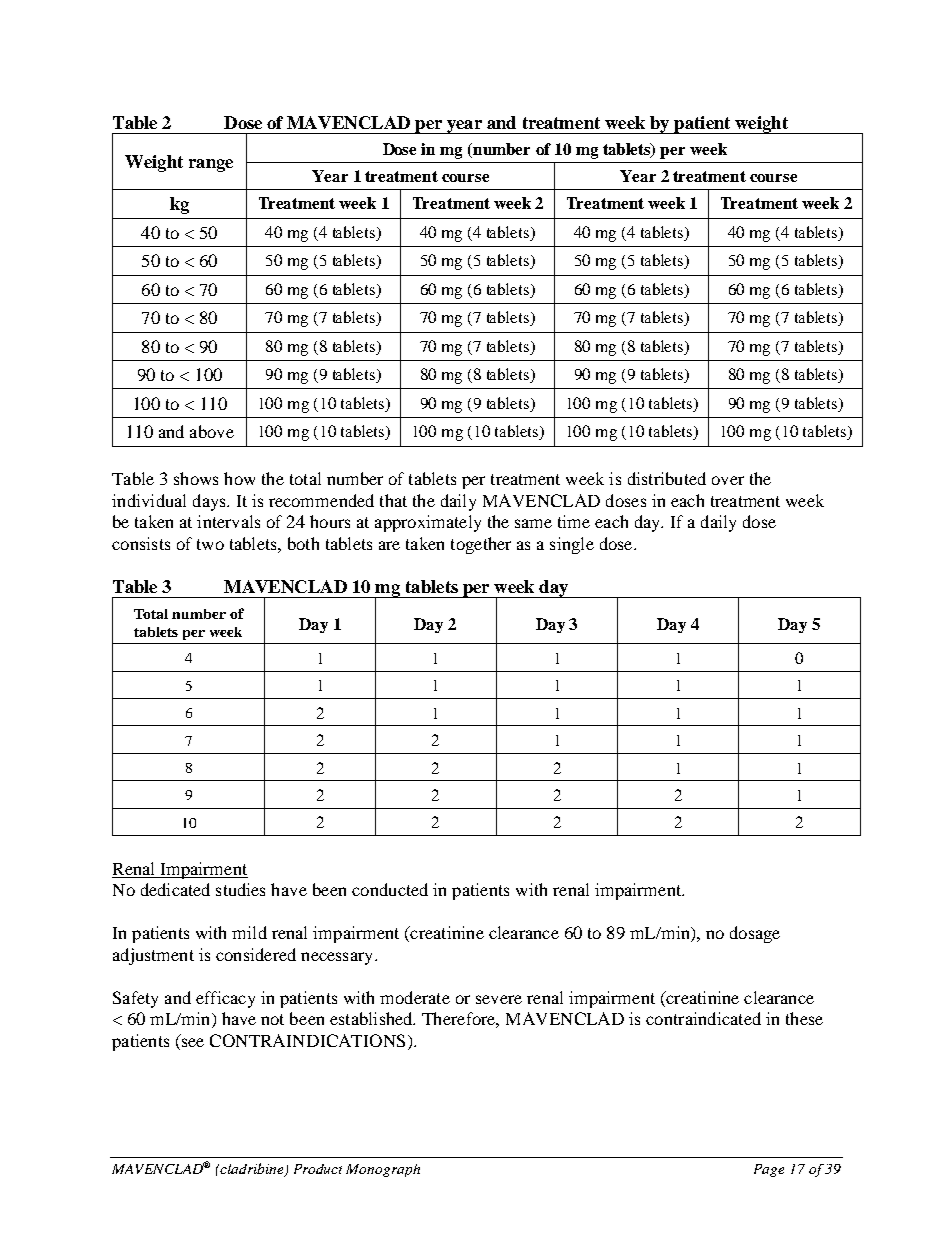  What do you see at coordinates (196, 478) in the page?
I see `shows` at bounding box center [196, 478].
